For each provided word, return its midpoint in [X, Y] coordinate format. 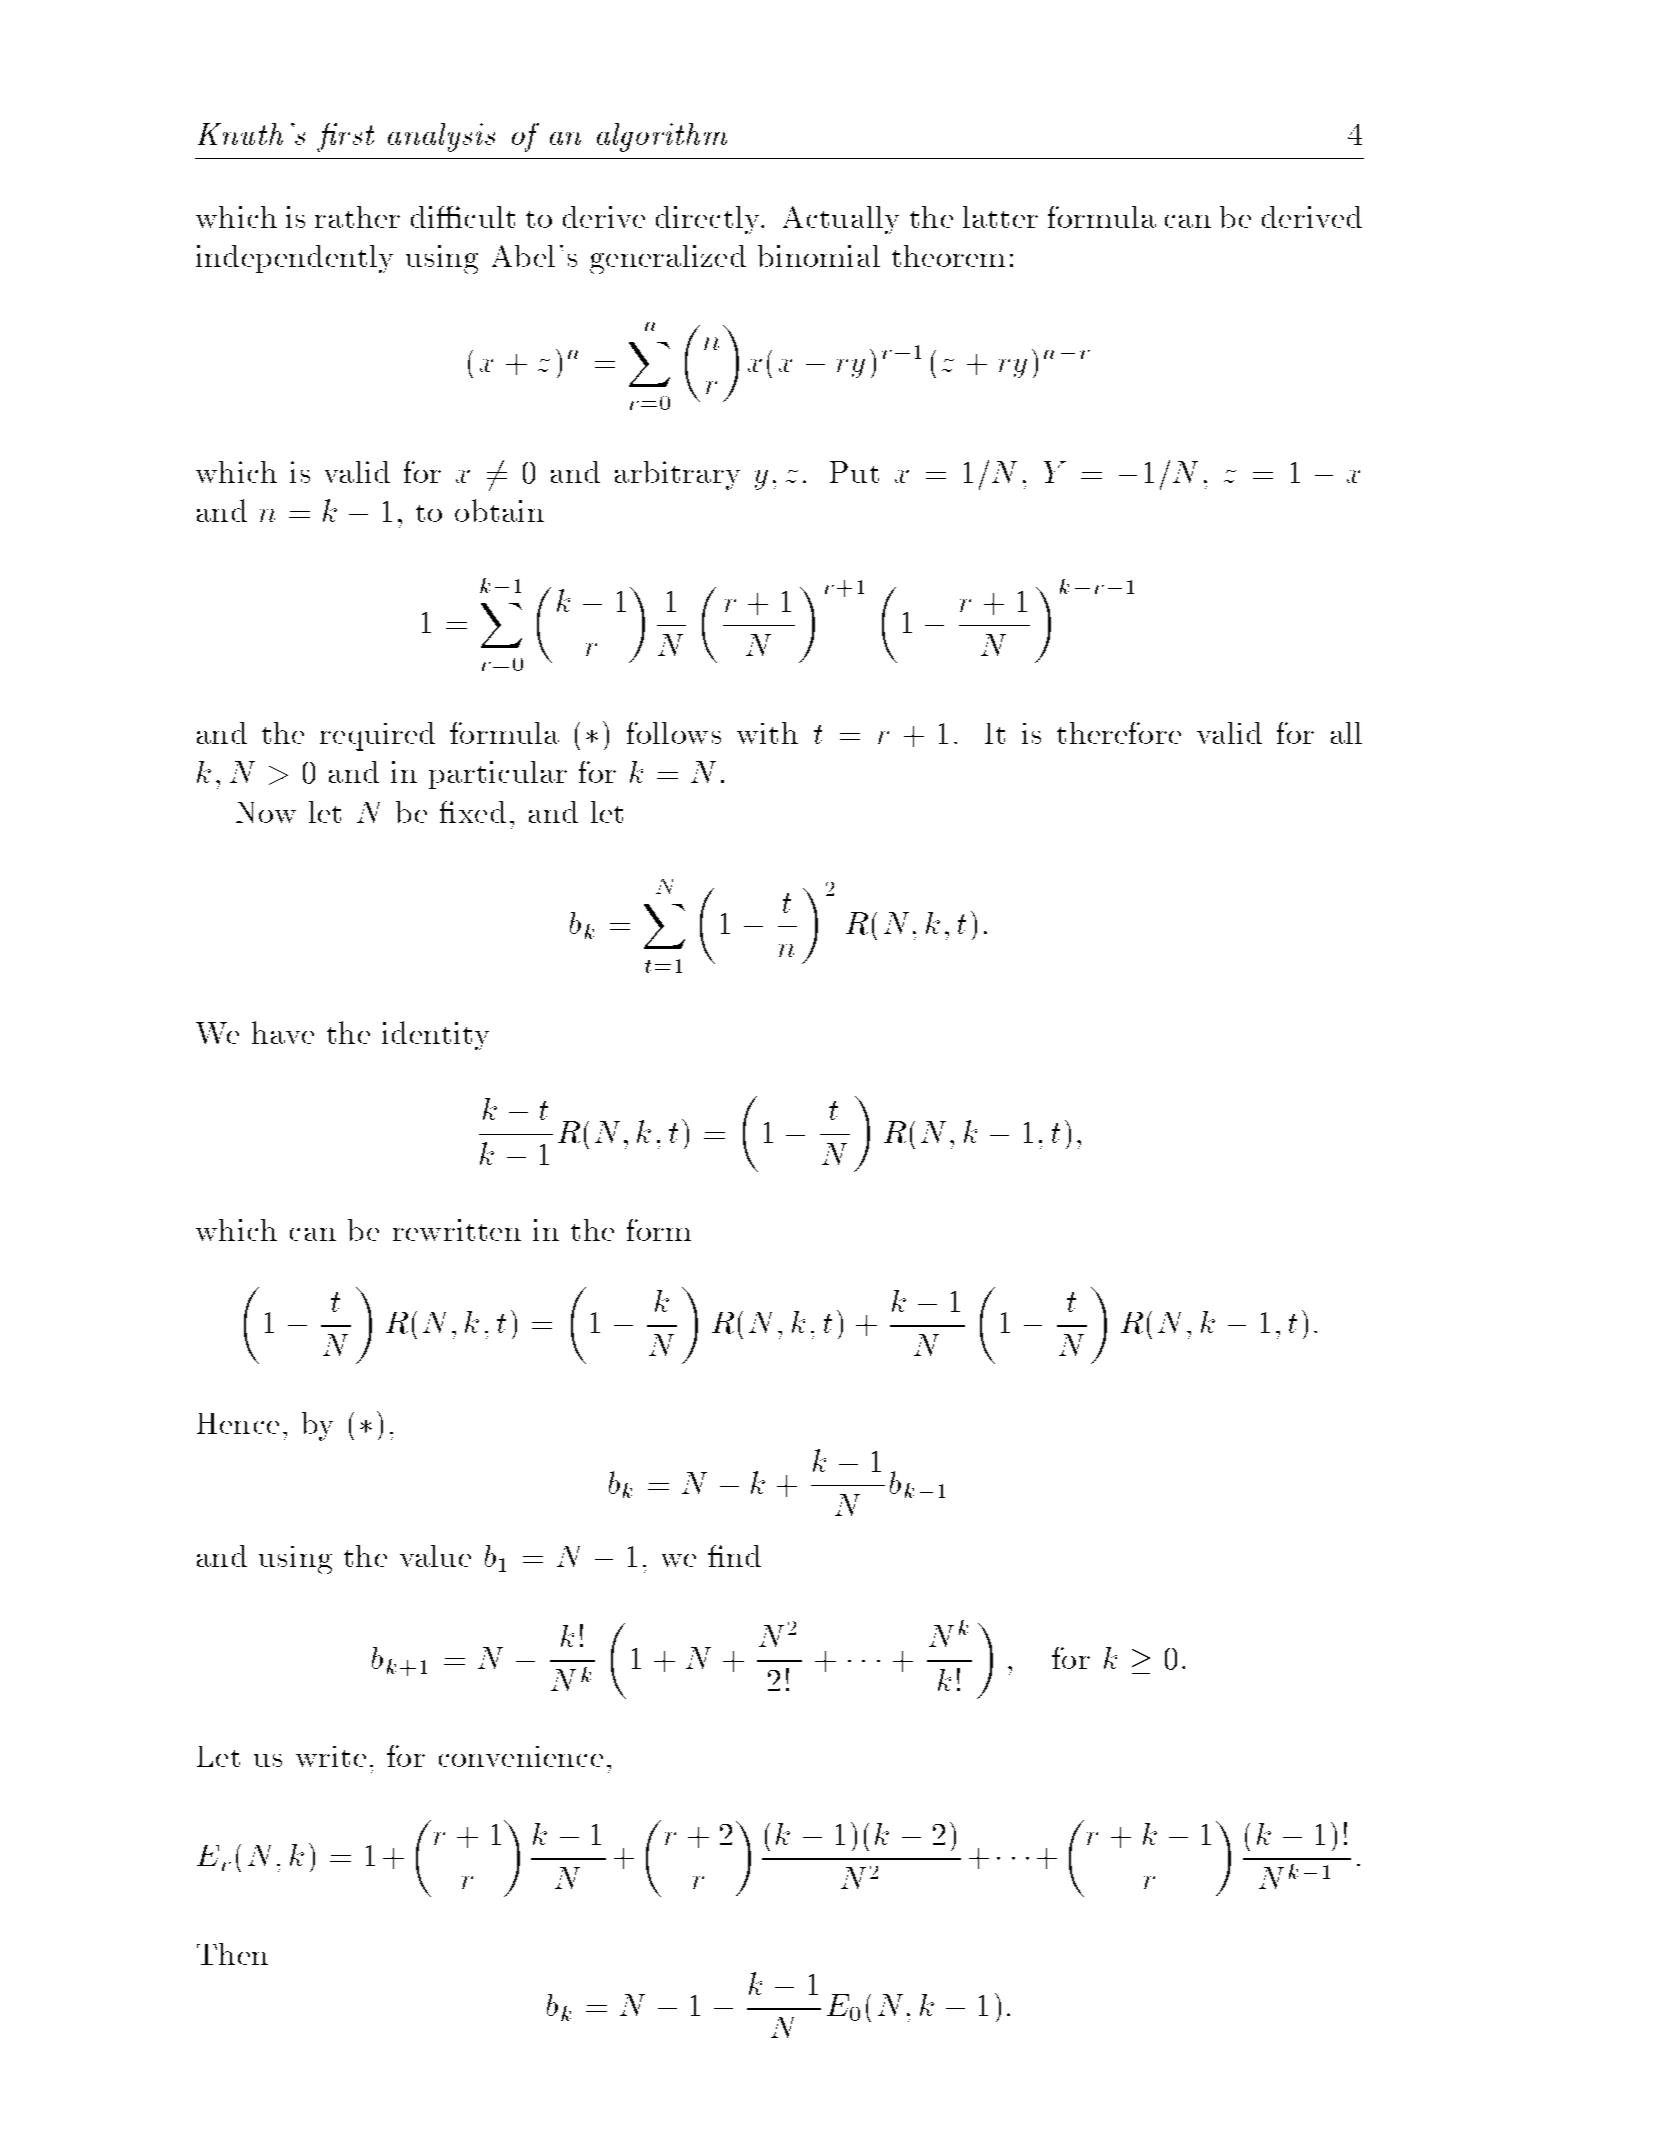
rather [357, 217]
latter [1000, 217]
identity [435, 1035]
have [283, 1032]
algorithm [662, 137]
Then [232, 1954]
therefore [1119, 733]
